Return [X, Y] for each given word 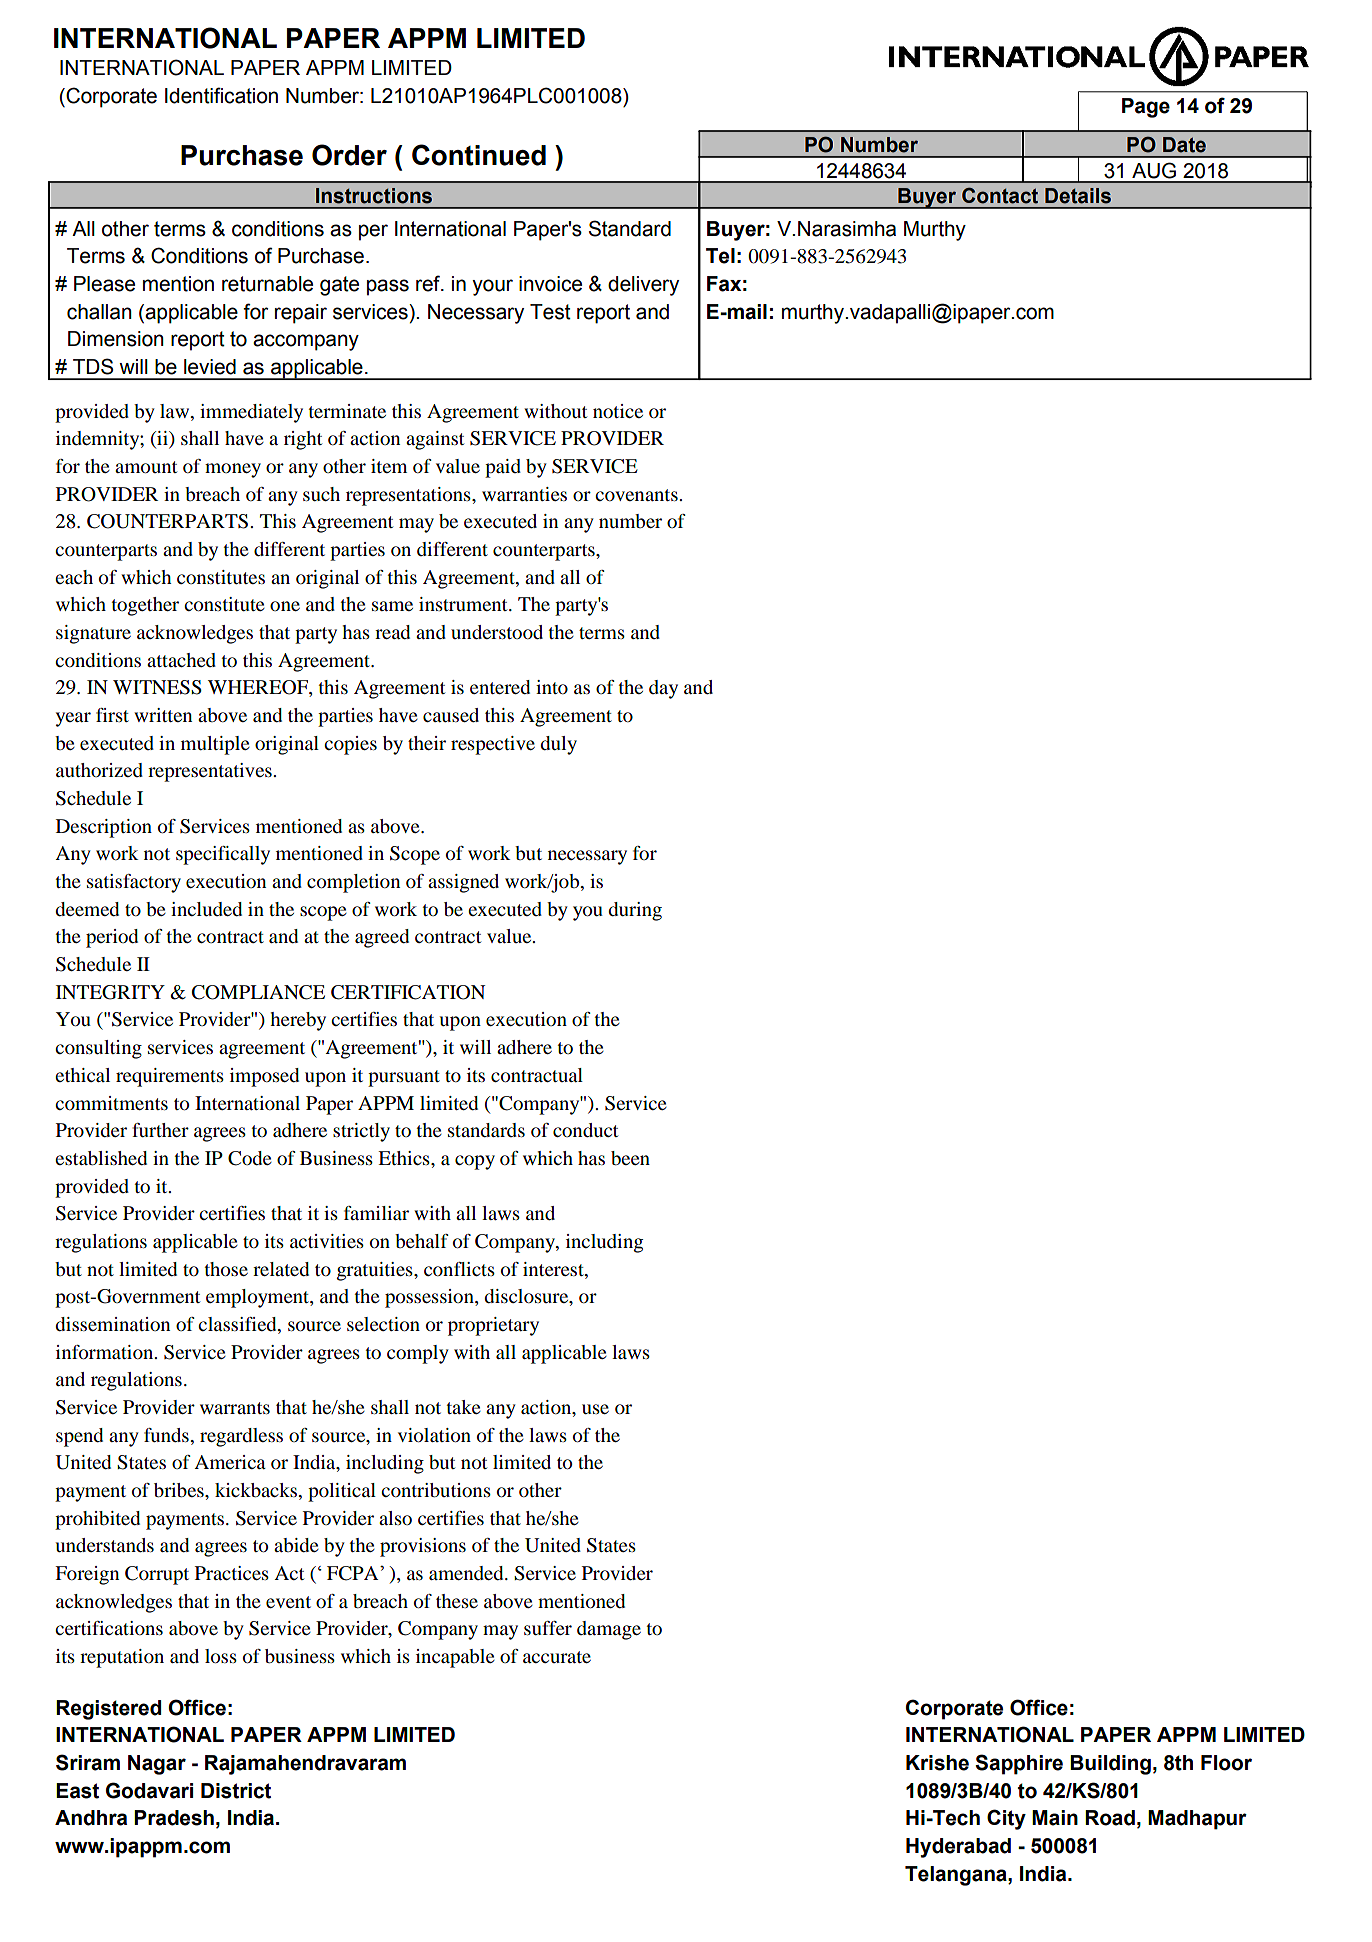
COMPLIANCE [258, 992]
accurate [557, 1657]
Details [1078, 196]
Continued [479, 155]
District [236, 1791]
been [630, 1158]
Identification [221, 95]
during [635, 911]
